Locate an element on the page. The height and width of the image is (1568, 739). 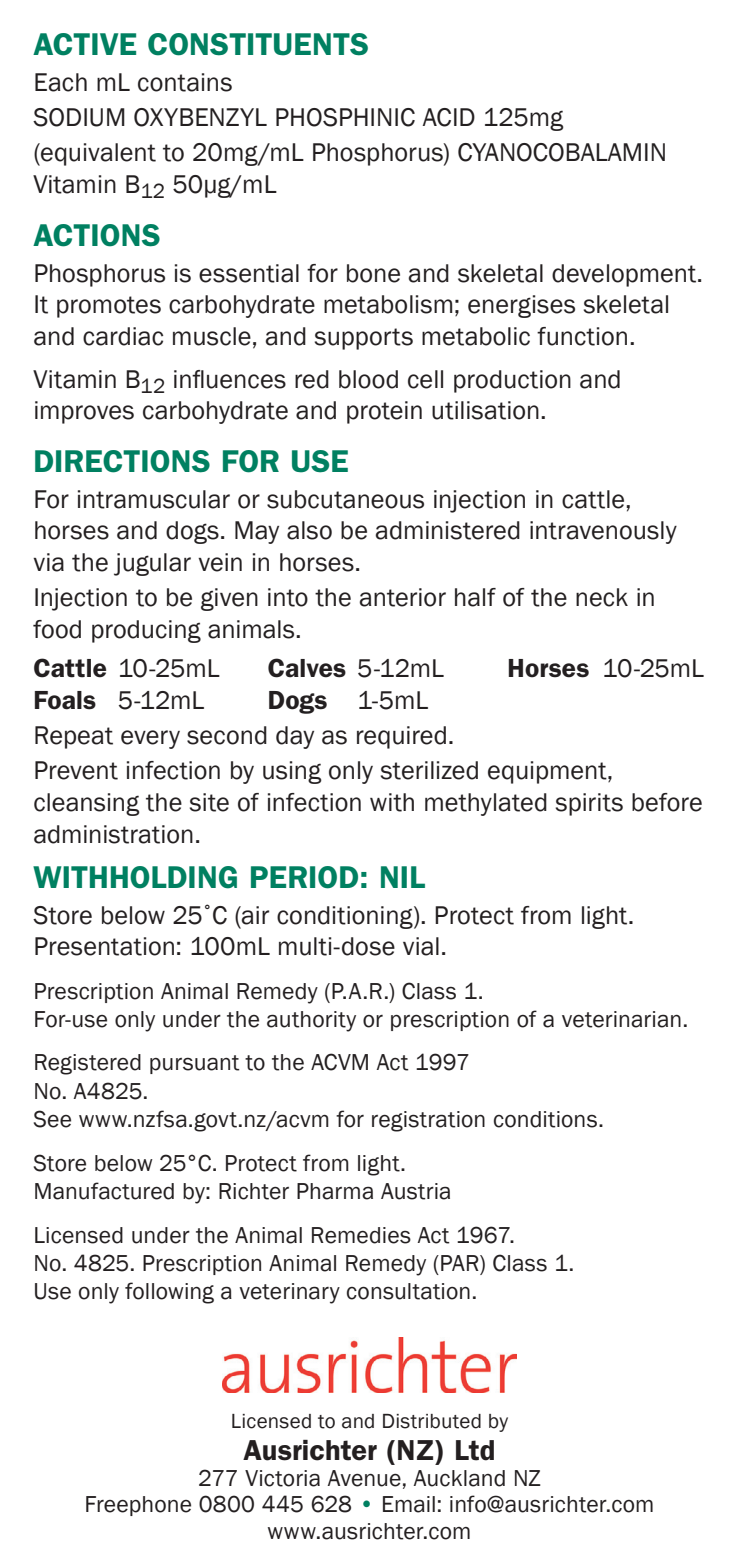
ACID is located at coordinates (449, 117).
